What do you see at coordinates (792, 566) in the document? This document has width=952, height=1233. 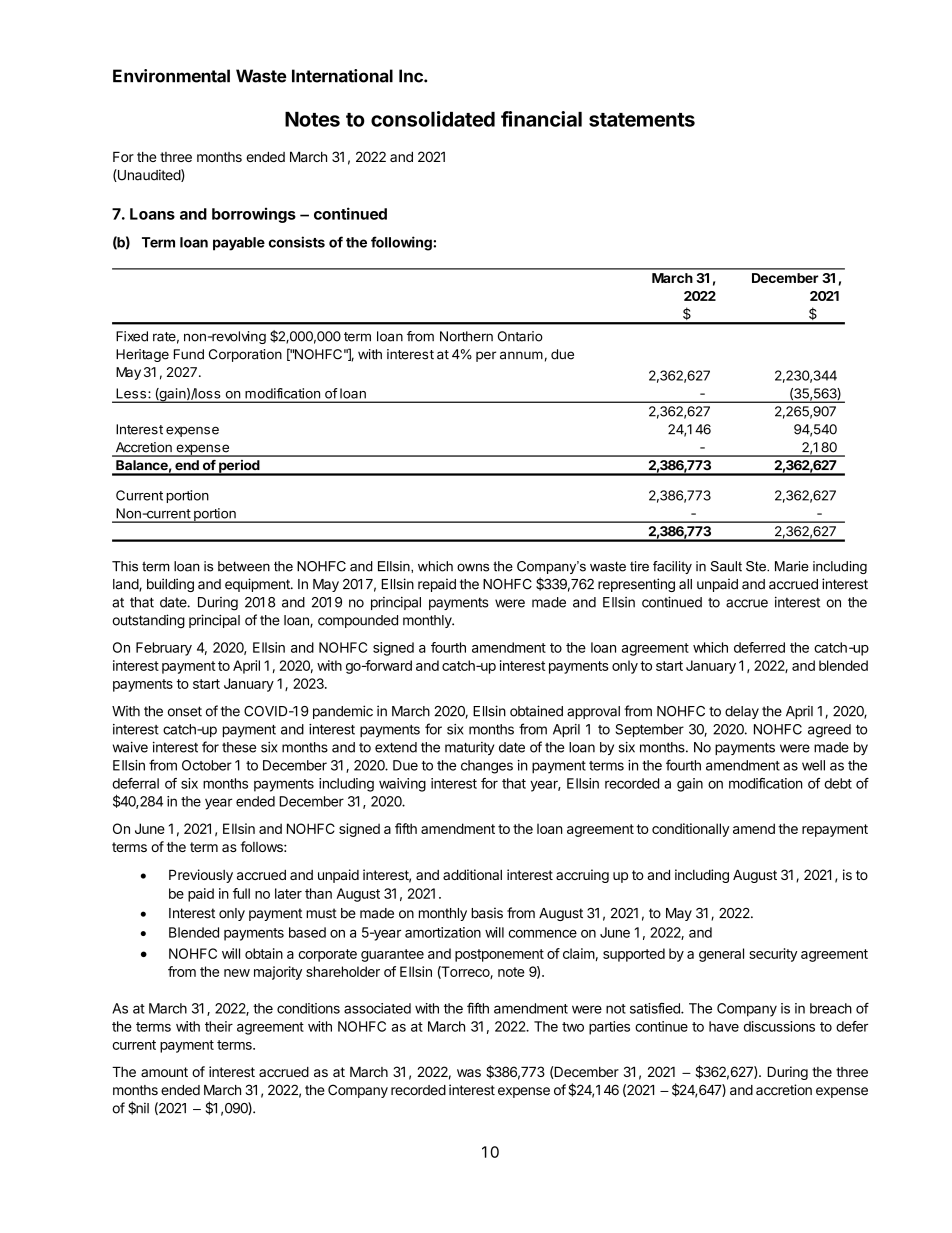 I see `Marie` at bounding box center [792, 566].
